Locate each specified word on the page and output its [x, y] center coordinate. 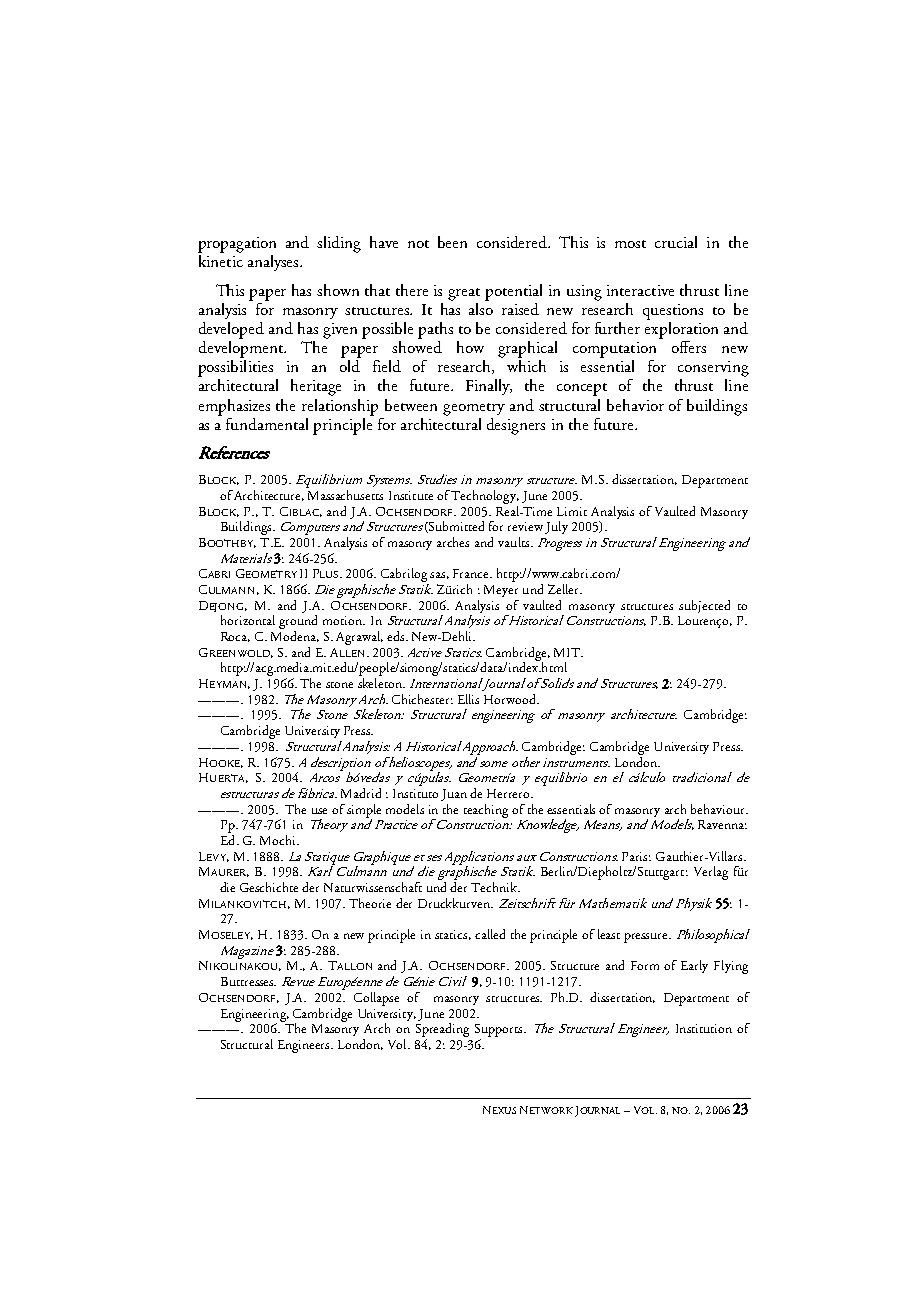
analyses [274, 263]
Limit [572, 511]
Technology [485, 497]
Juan [454, 795]
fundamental [267, 424]
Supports [500, 1030]
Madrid [361, 793]
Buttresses [248, 981]
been [452, 242]
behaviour [719, 809]
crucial [676, 242]
